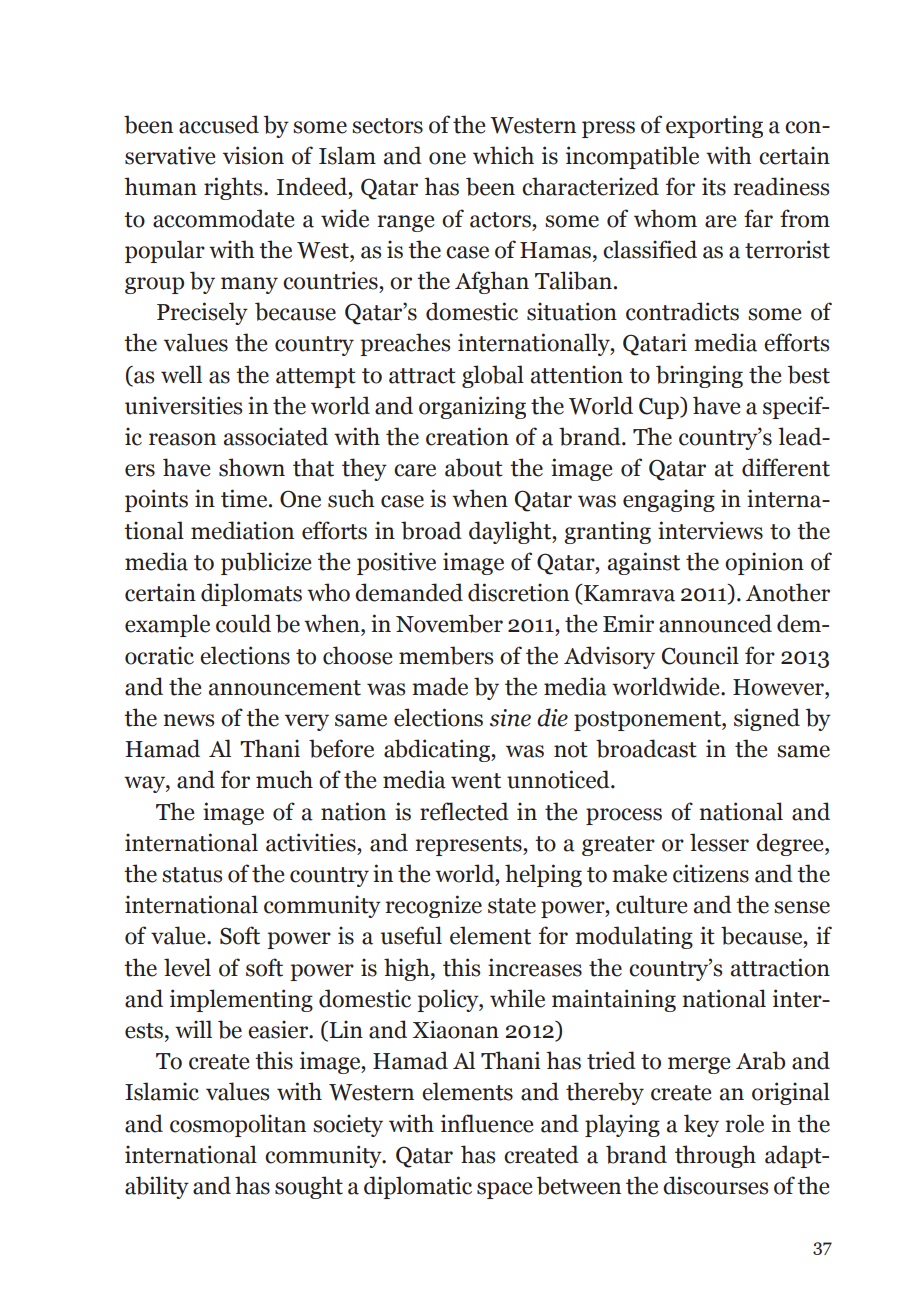 This document has width=924, height=1311. I want to click on through, so click(715, 1156).
